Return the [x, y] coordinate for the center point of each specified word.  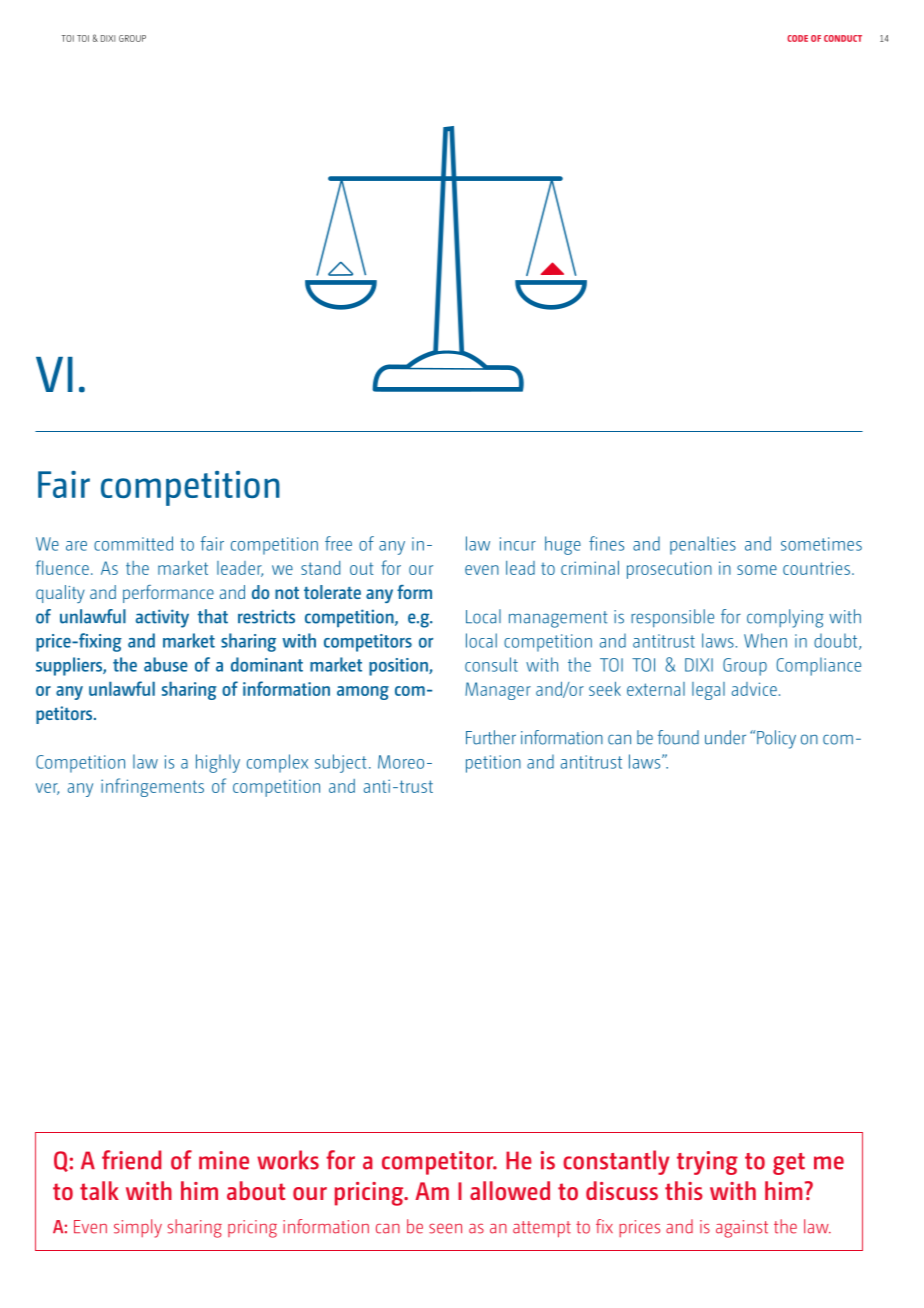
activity [162, 618]
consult [491, 664]
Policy [776, 739]
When [765, 640]
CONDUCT [843, 38]
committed [133, 543]
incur [518, 544]
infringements [152, 787]
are [76, 546]
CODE [797, 38]
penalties [703, 545]
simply [138, 1228]
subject [341, 763]
